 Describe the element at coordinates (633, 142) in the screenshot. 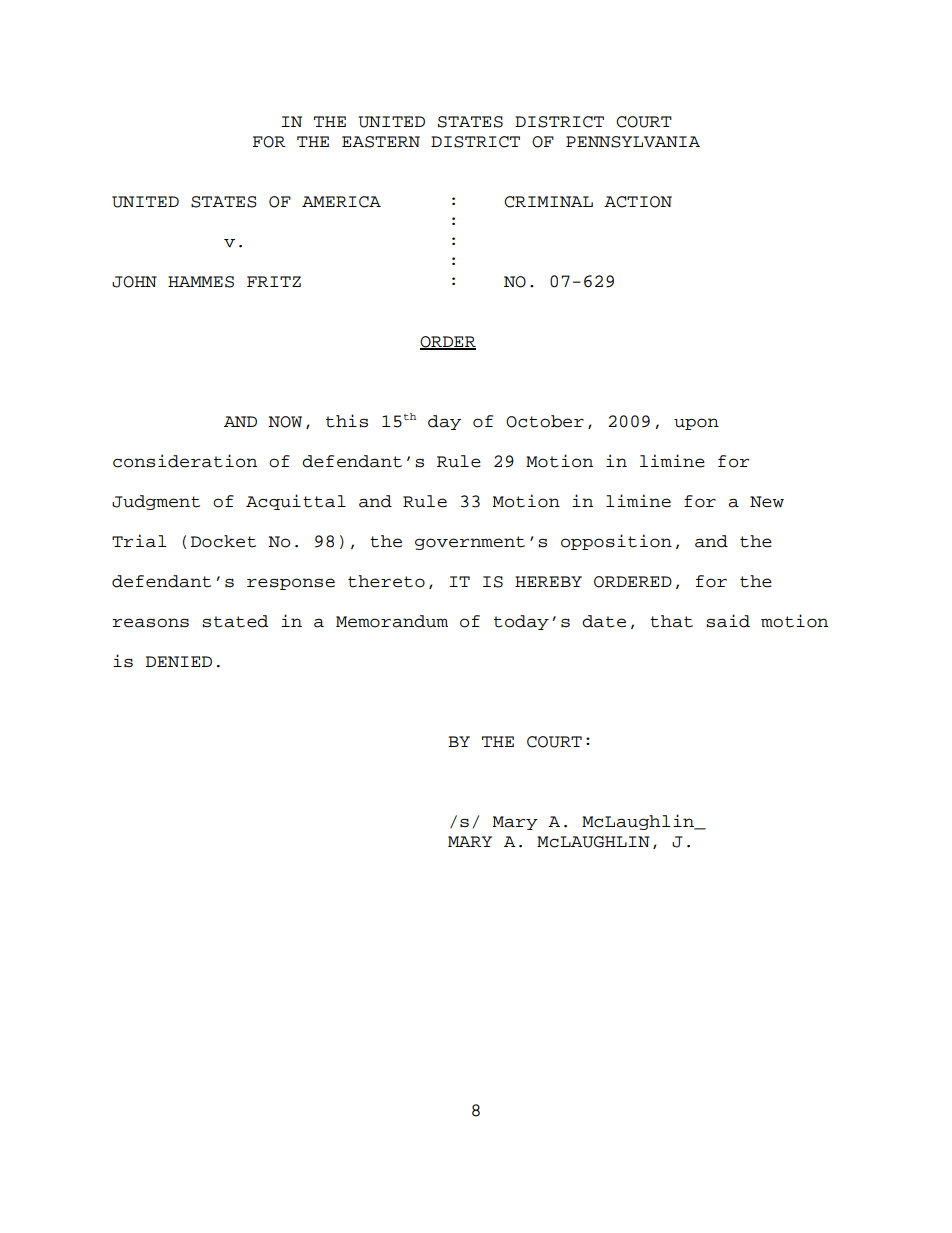

I see `PENNSYLVANIA` at that location.
